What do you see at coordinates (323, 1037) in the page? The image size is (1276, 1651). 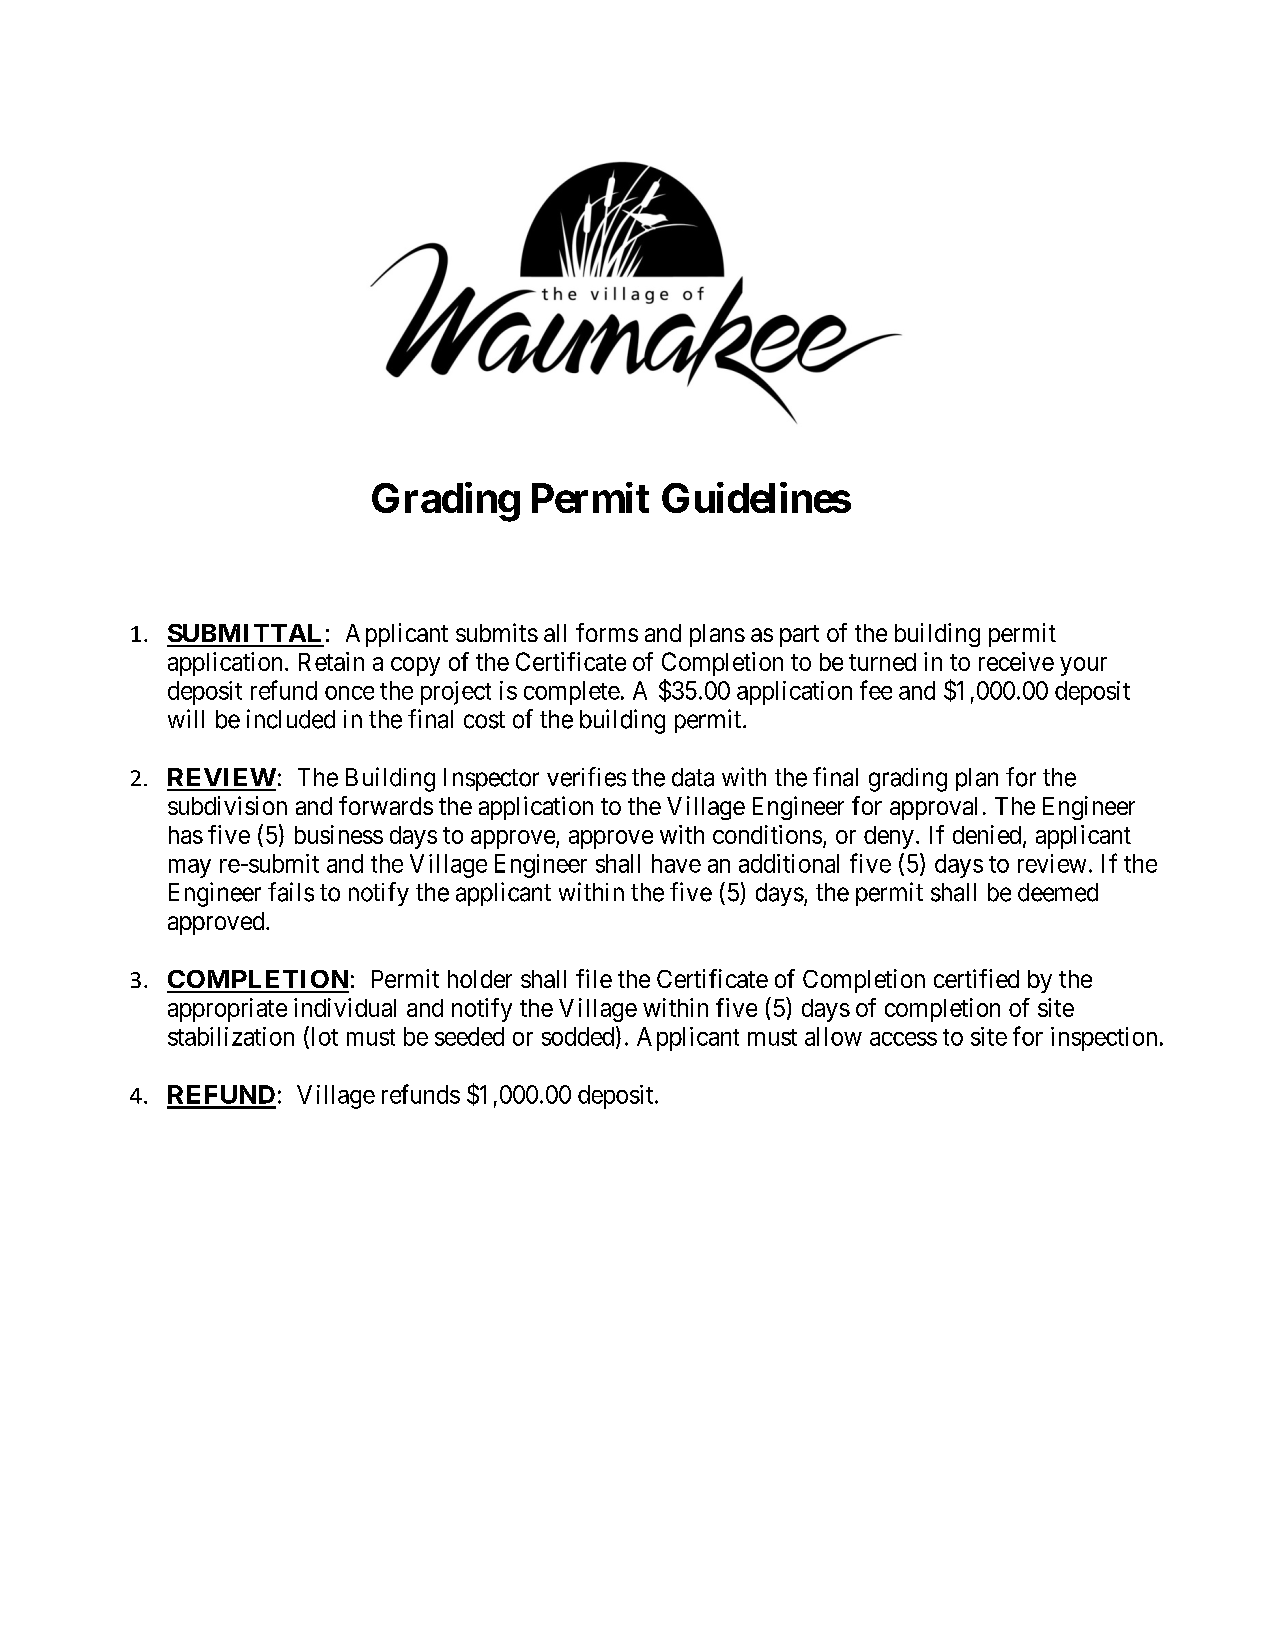 I see `lot` at bounding box center [323, 1037].
